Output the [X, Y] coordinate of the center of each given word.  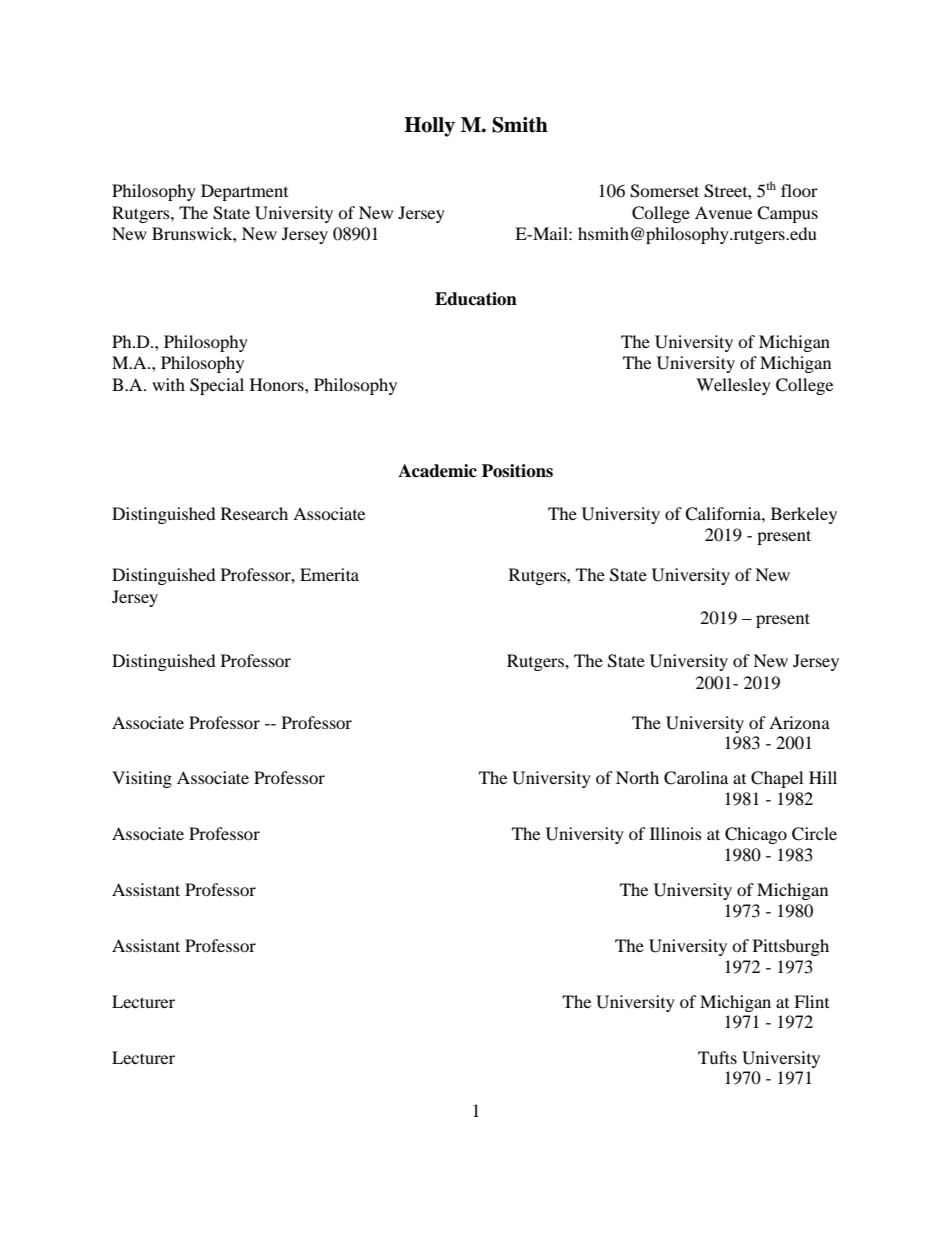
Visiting [142, 779]
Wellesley [733, 386]
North [637, 777]
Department [244, 192]
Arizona [799, 722]
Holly [429, 127]
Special [217, 386]
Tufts [717, 1057]
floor [799, 190]
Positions [517, 471]
